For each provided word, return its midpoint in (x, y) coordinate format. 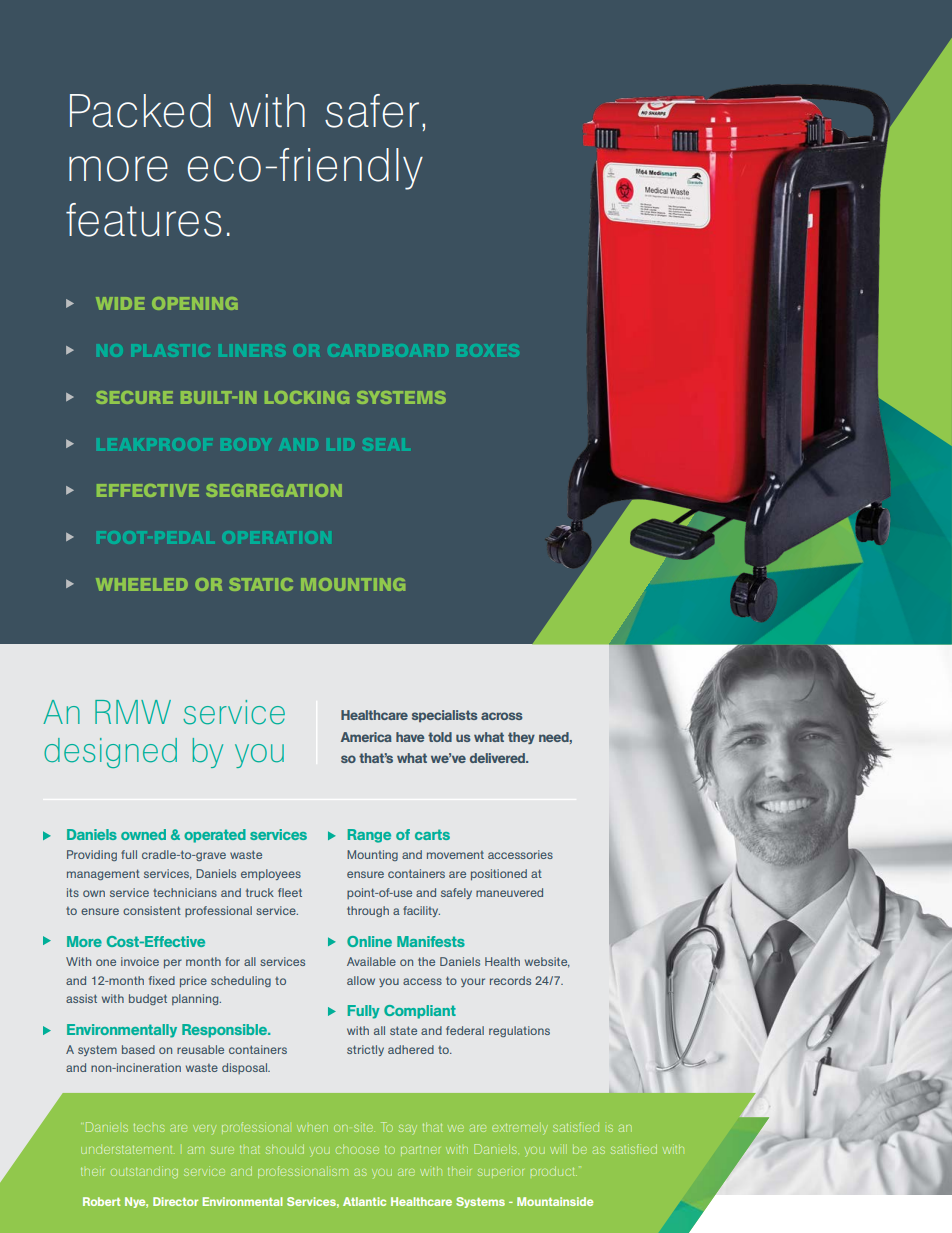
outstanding (144, 1172)
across (502, 716)
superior (501, 1172)
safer (372, 111)
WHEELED (142, 584)
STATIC (261, 584)
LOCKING (307, 397)
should (285, 1149)
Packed (140, 111)
